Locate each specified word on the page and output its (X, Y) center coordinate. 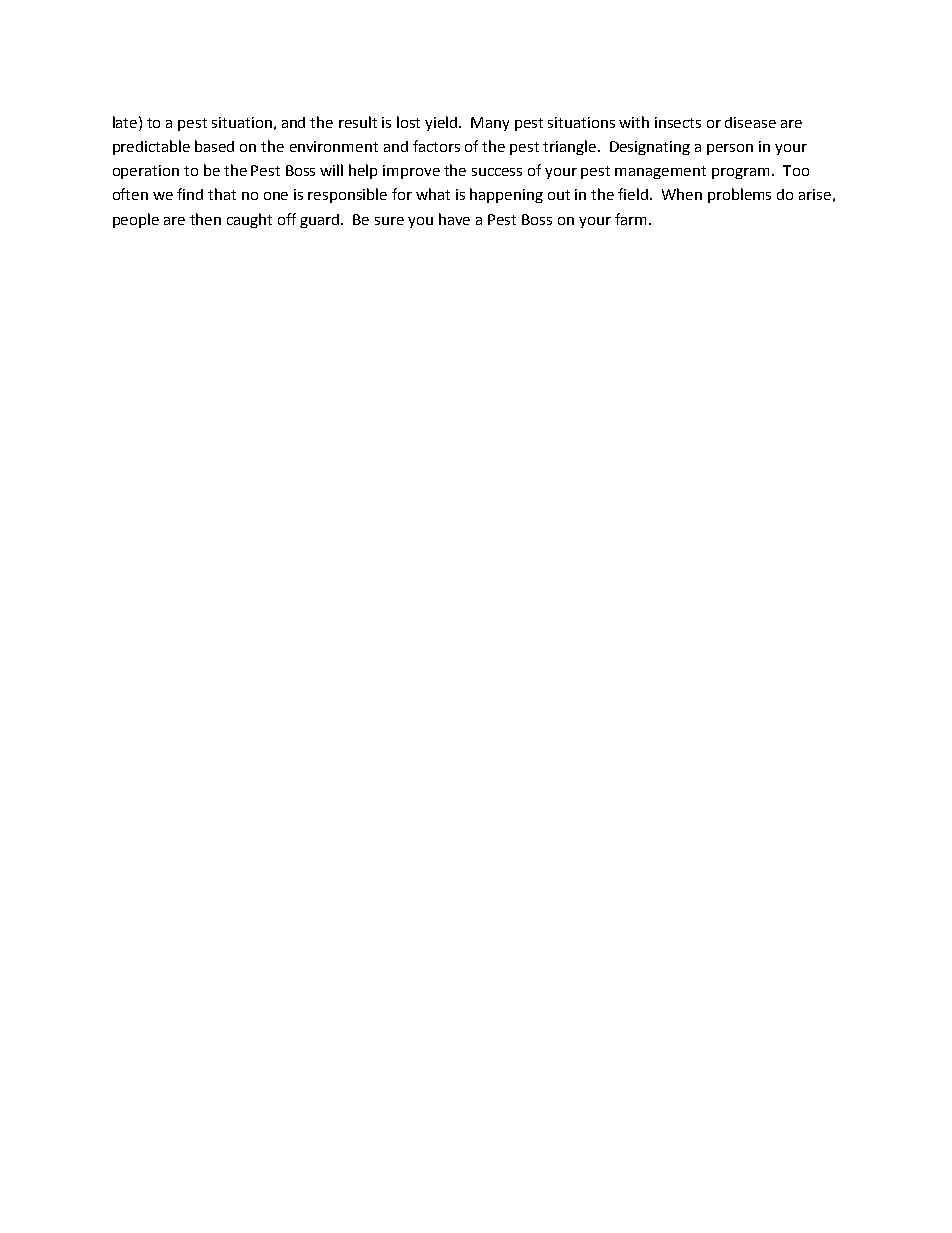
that (222, 194)
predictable (151, 147)
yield (442, 123)
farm (630, 219)
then (205, 219)
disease (750, 122)
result (358, 122)
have (454, 219)
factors (436, 146)
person (730, 149)
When (682, 194)
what (433, 194)
